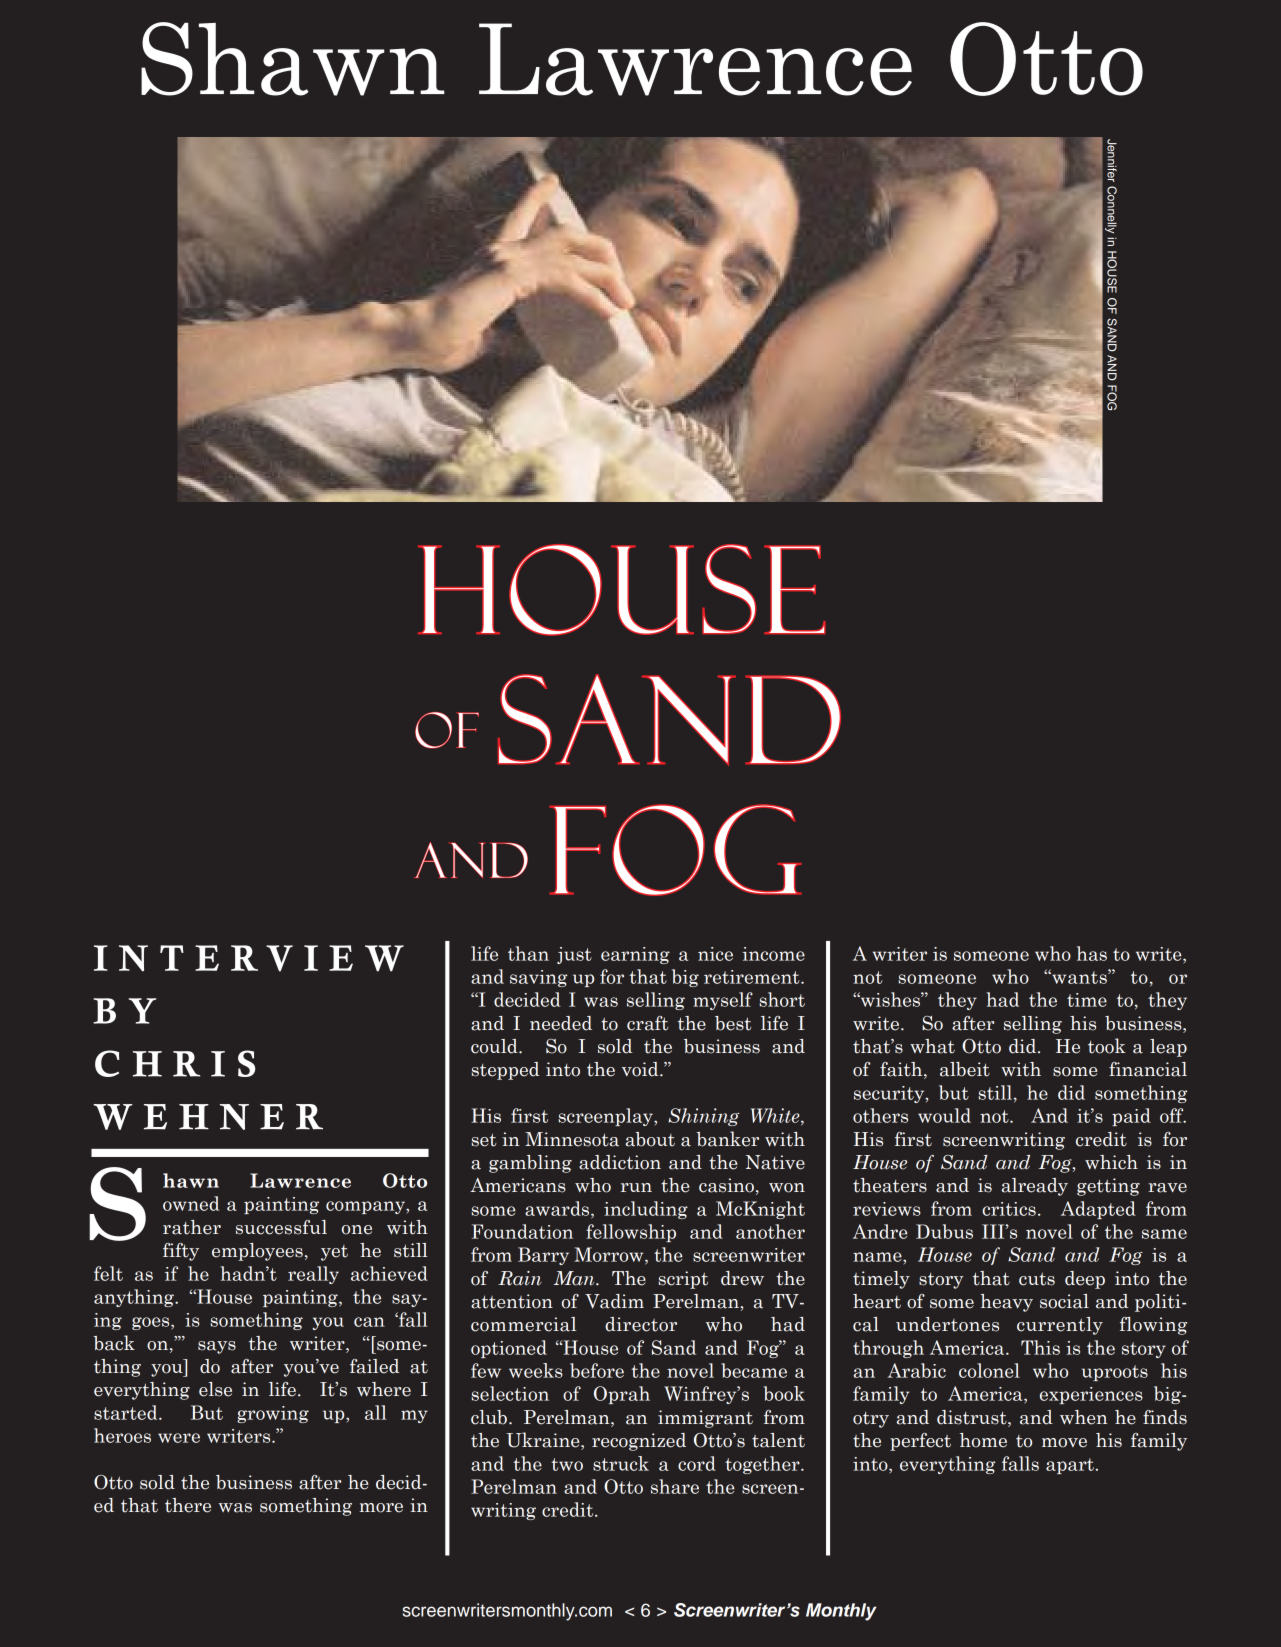  Describe the element at coordinates (188, 1505) in the page. I see `there` at that location.
